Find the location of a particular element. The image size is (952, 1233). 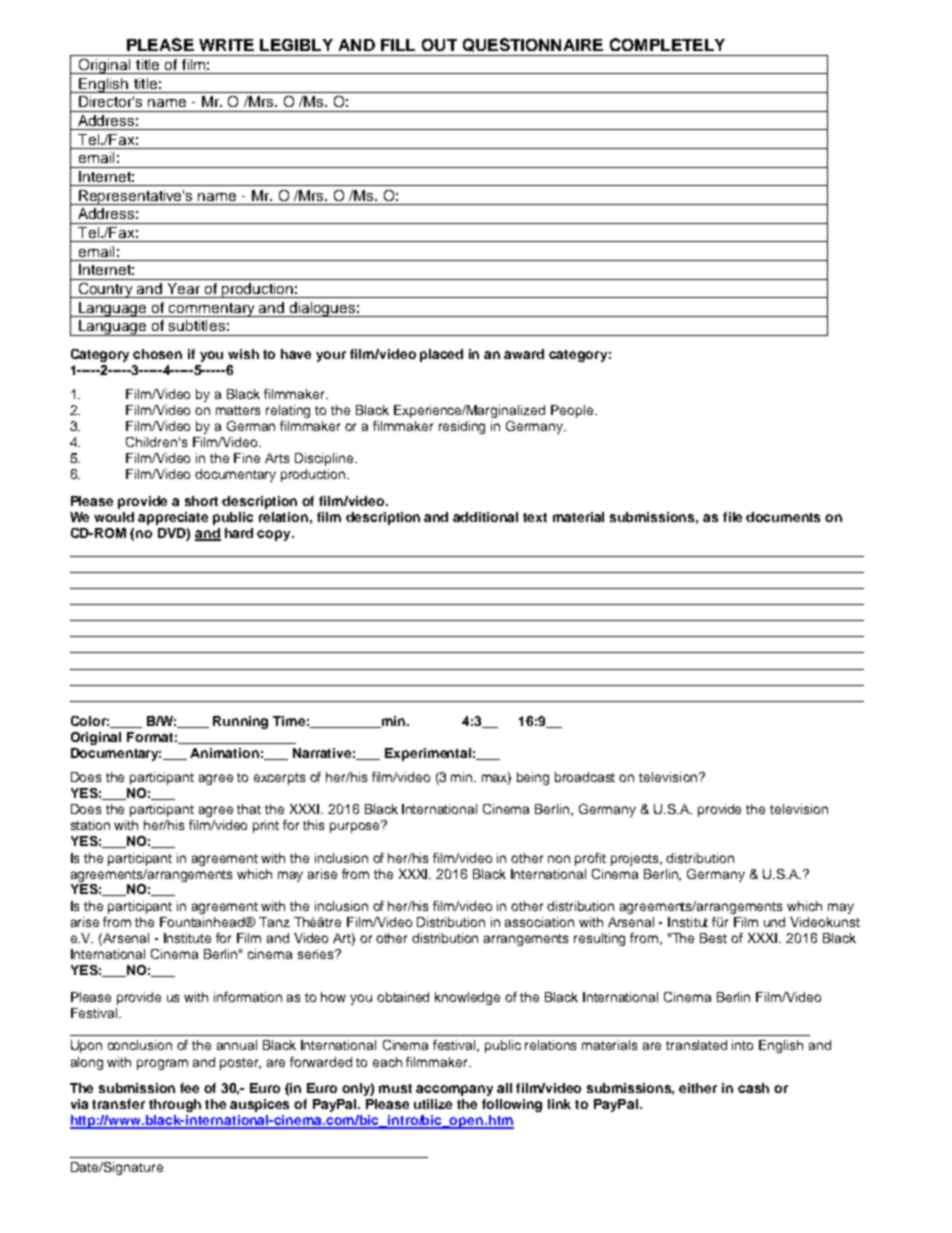

OUT is located at coordinates (439, 45).
